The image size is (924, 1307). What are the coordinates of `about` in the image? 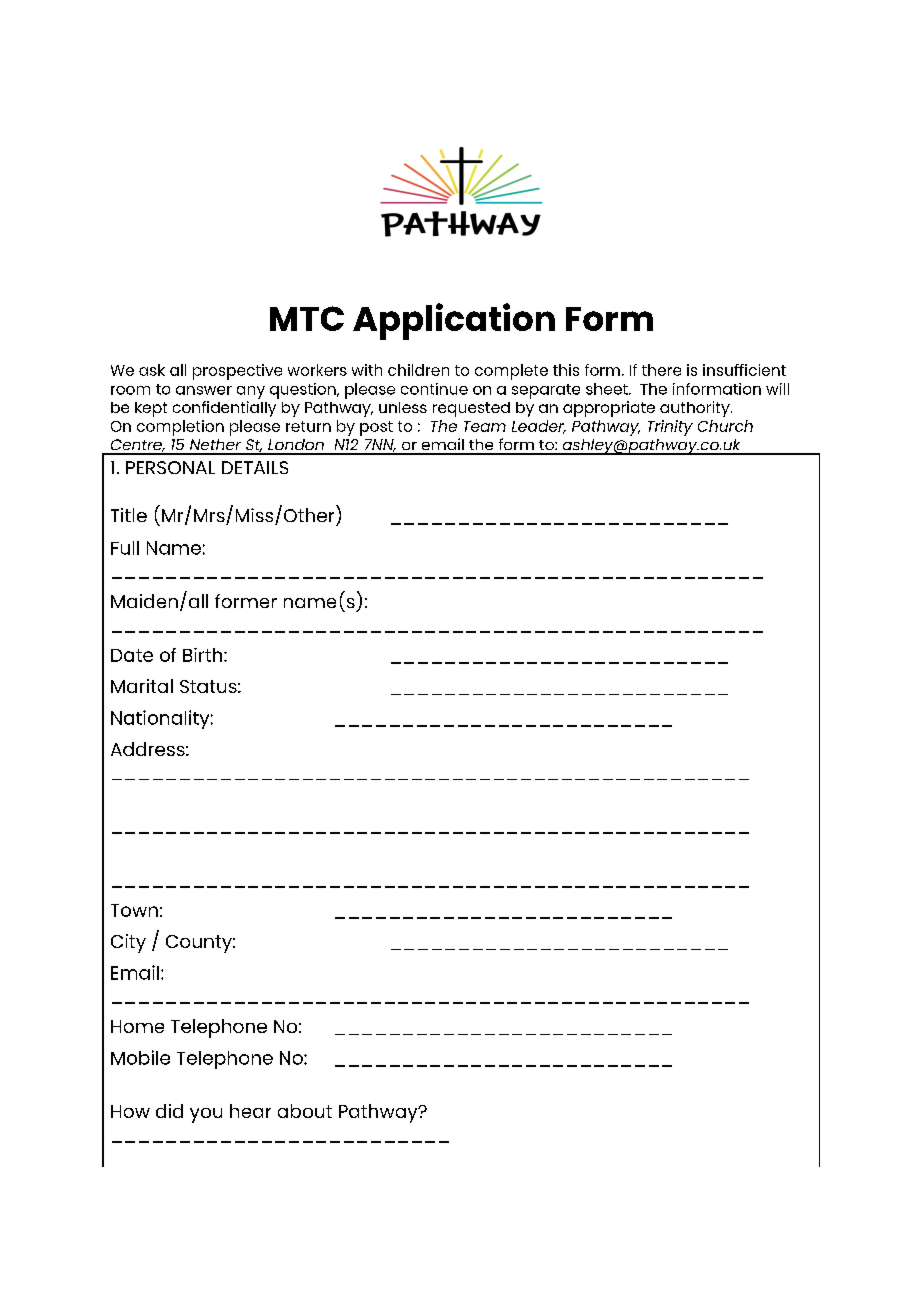 It's located at (305, 1111).
